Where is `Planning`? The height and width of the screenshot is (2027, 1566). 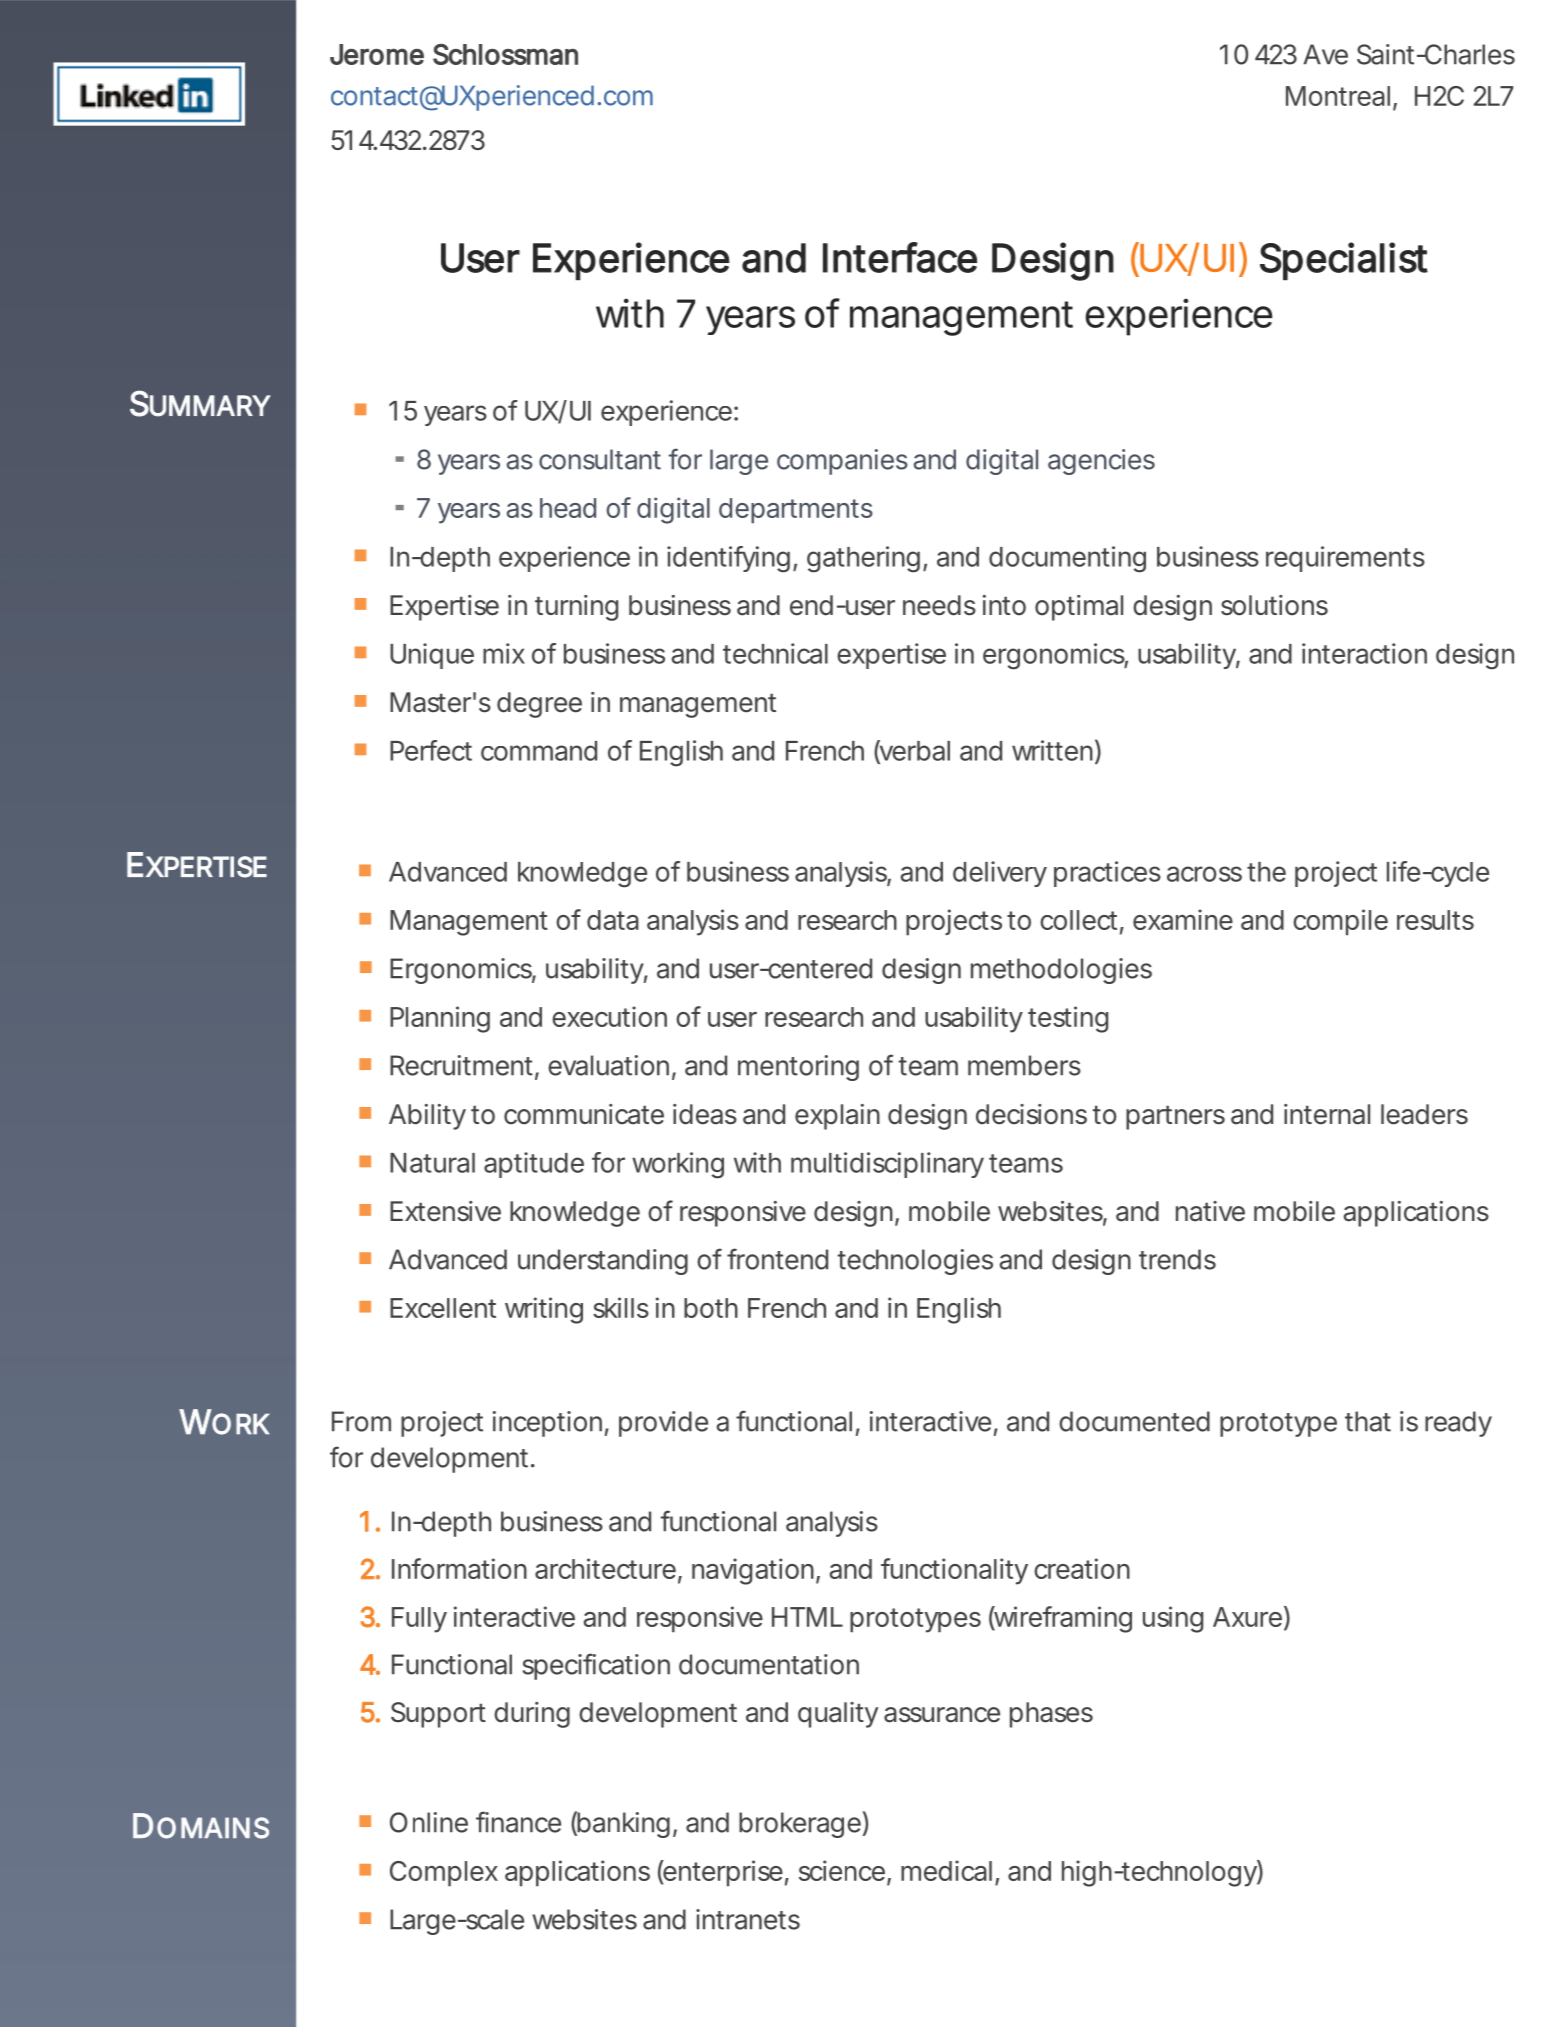 Planning is located at coordinates (440, 1019).
